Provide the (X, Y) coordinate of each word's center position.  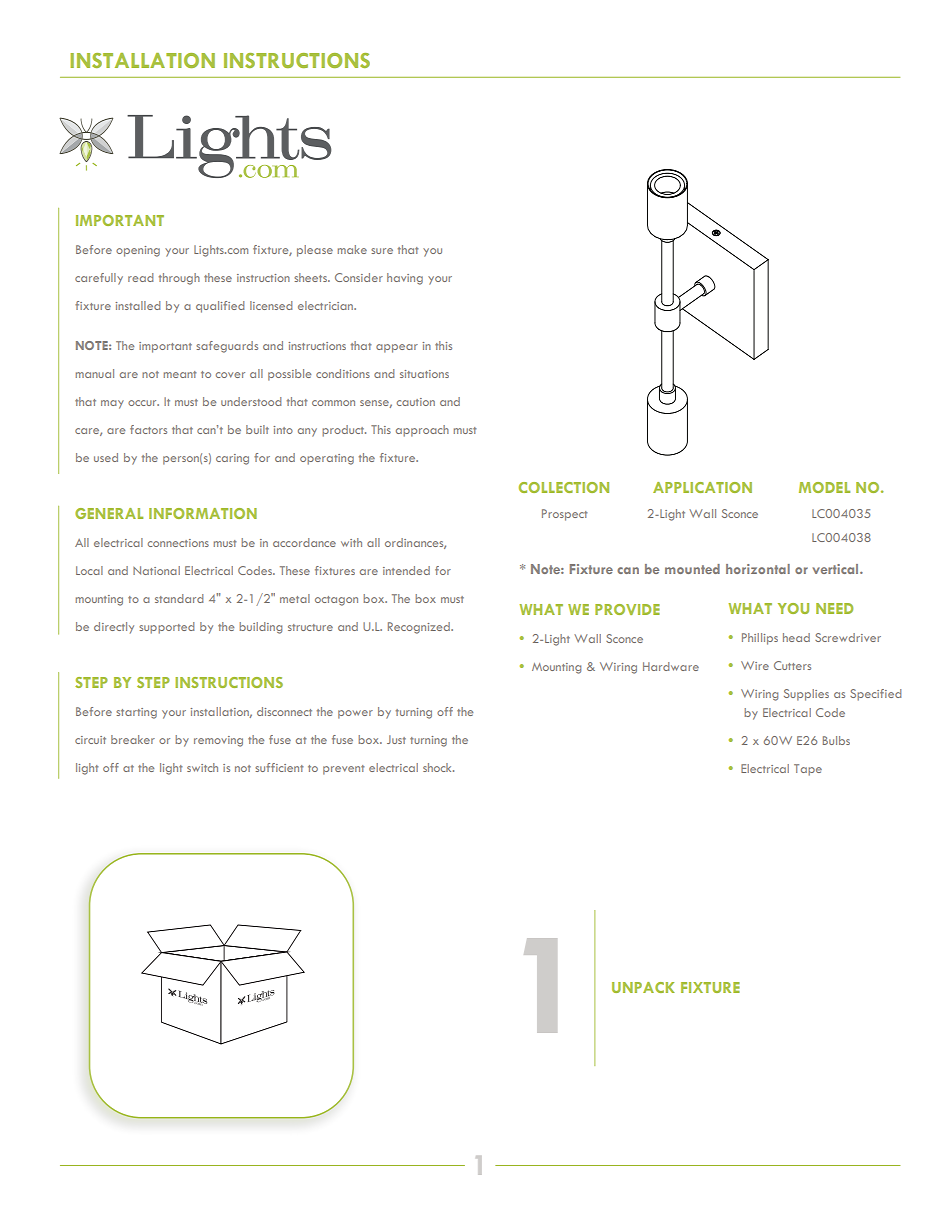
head (796, 637)
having (405, 279)
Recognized (420, 628)
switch (202, 767)
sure (382, 251)
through (179, 279)
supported (166, 628)
